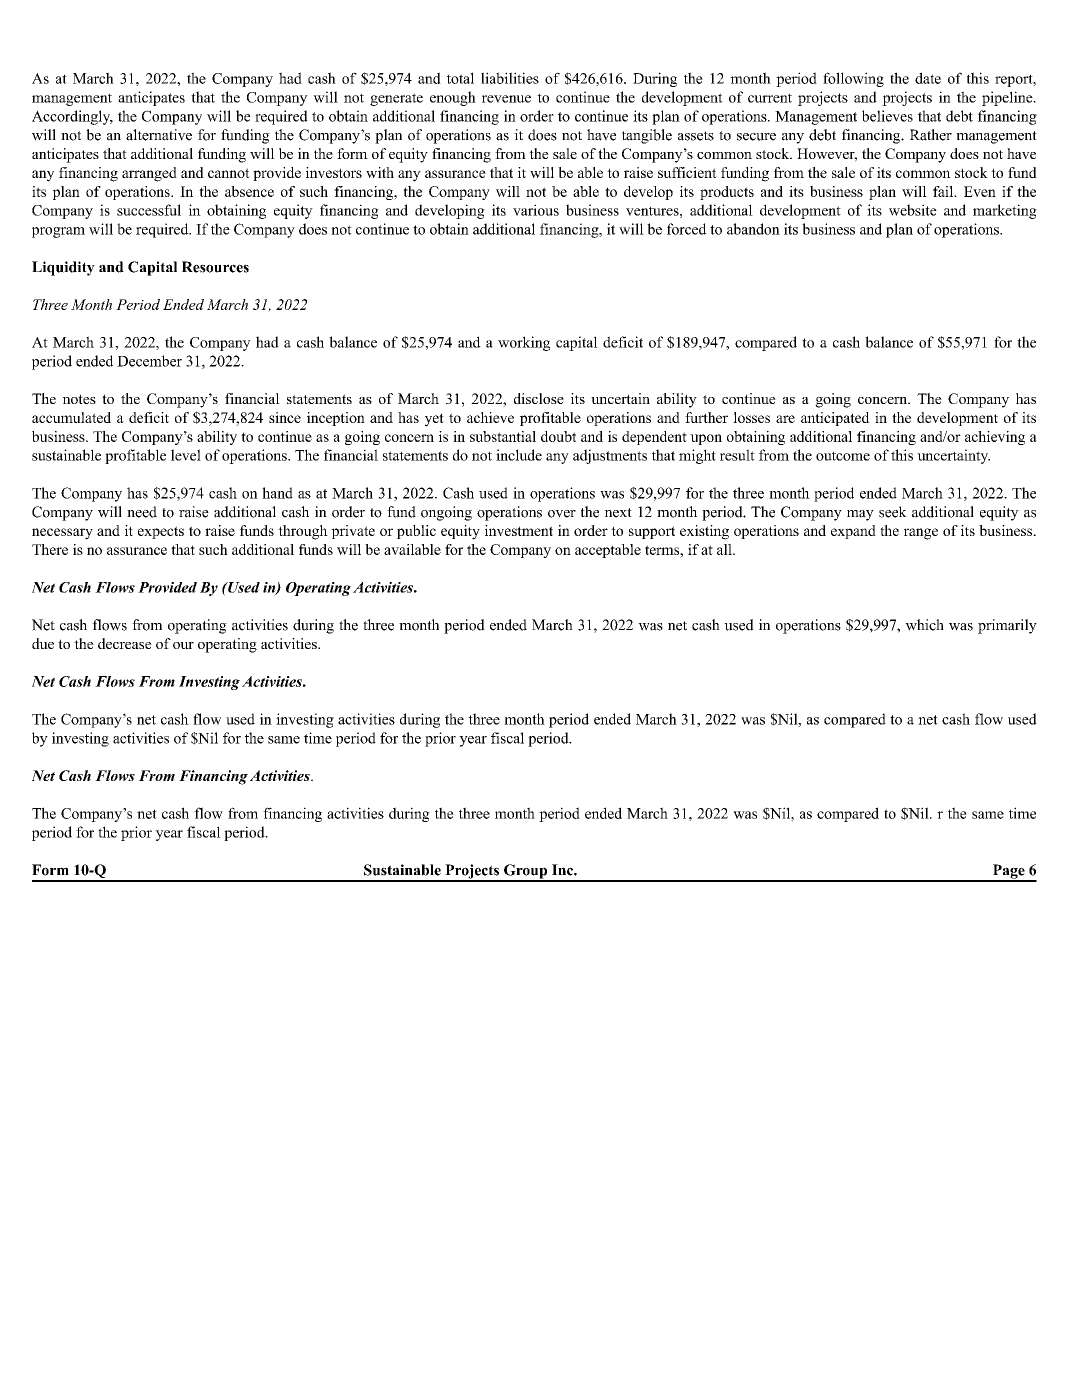 The image size is (1068, 1382). What do you see at coordinates (536, 210) in the page?
I see `various` at bounding box center [536, 210].
